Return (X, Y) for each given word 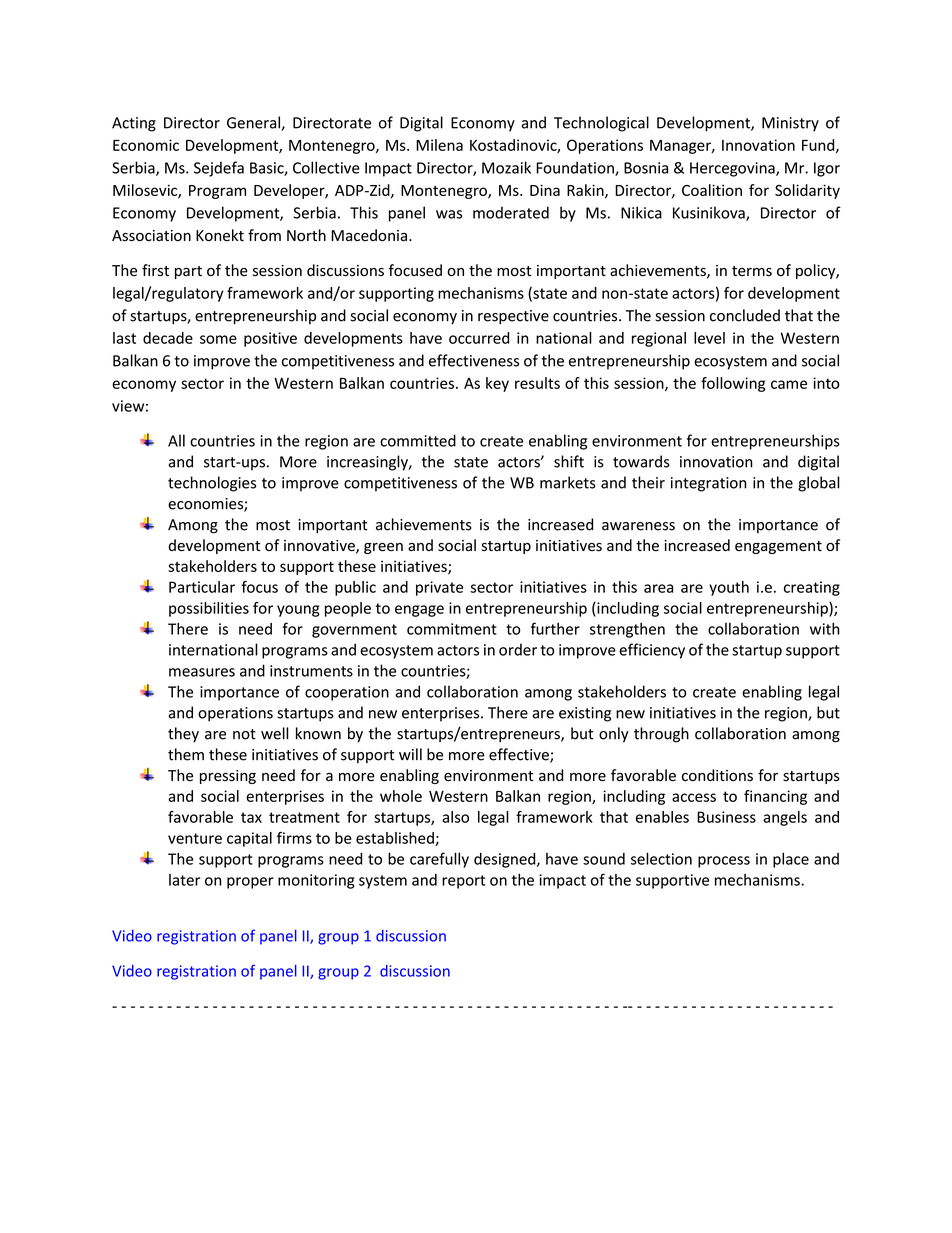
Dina (545, 190)
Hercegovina (733, 169)
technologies (212, 484)
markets (568, 482)
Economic (146, 145)
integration (709, 484)
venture (195, 838)
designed (506, 860)
